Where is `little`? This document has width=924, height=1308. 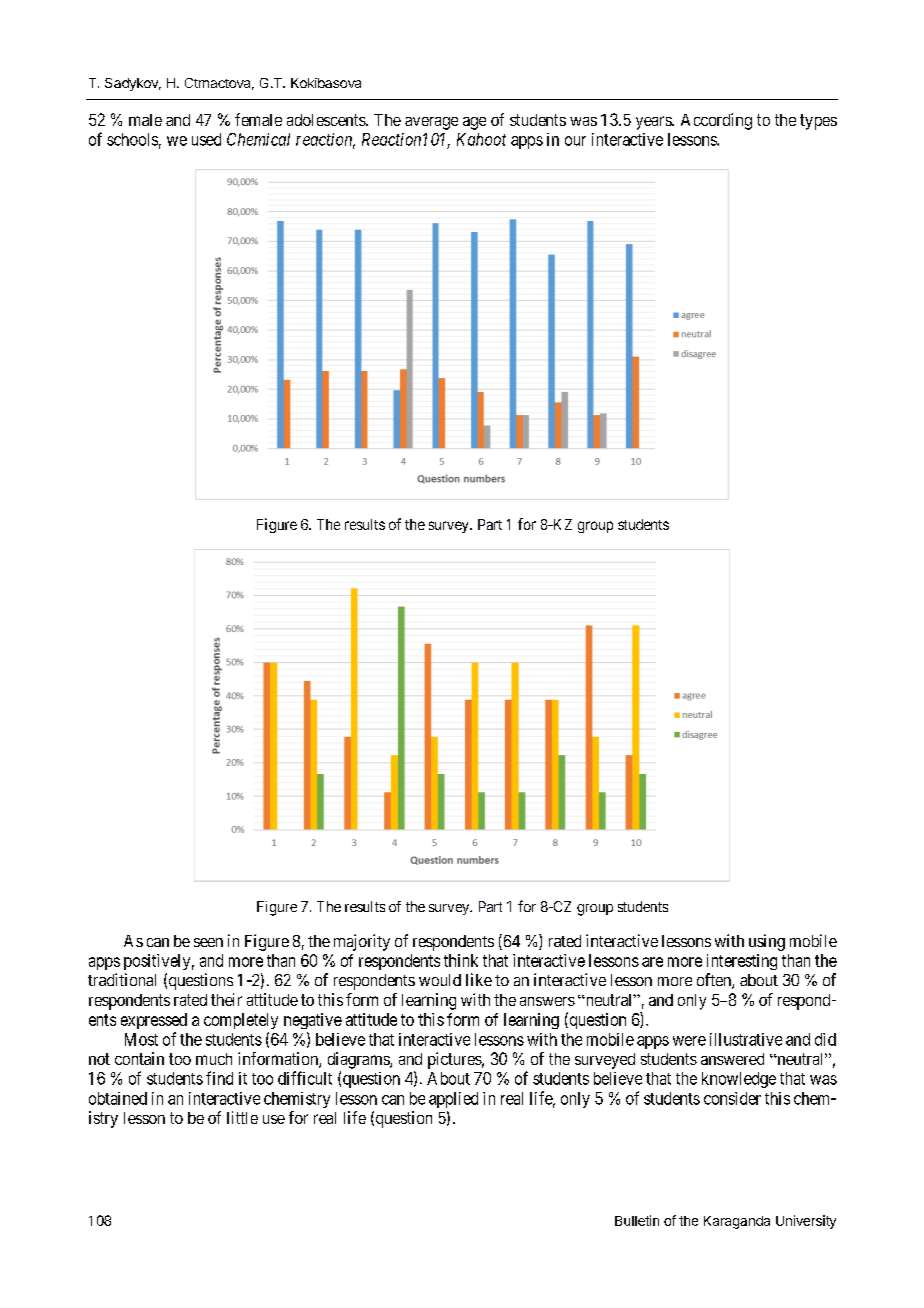 little is located at coordinates (242, 1117).
